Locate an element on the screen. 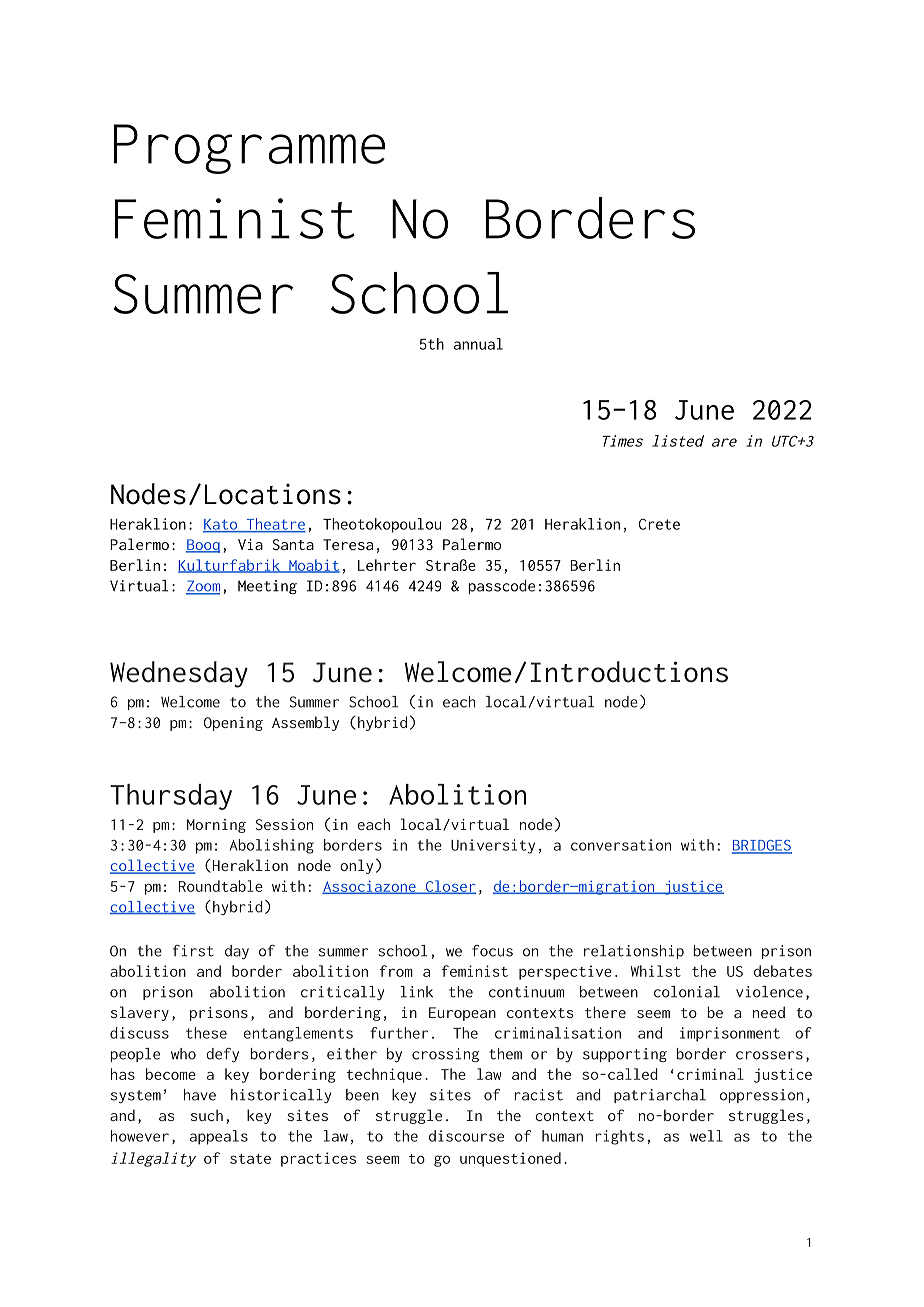 Image resolution: width=924 pixels, height=1307 pixels. Moabit is located at coordinates (313, 566).
